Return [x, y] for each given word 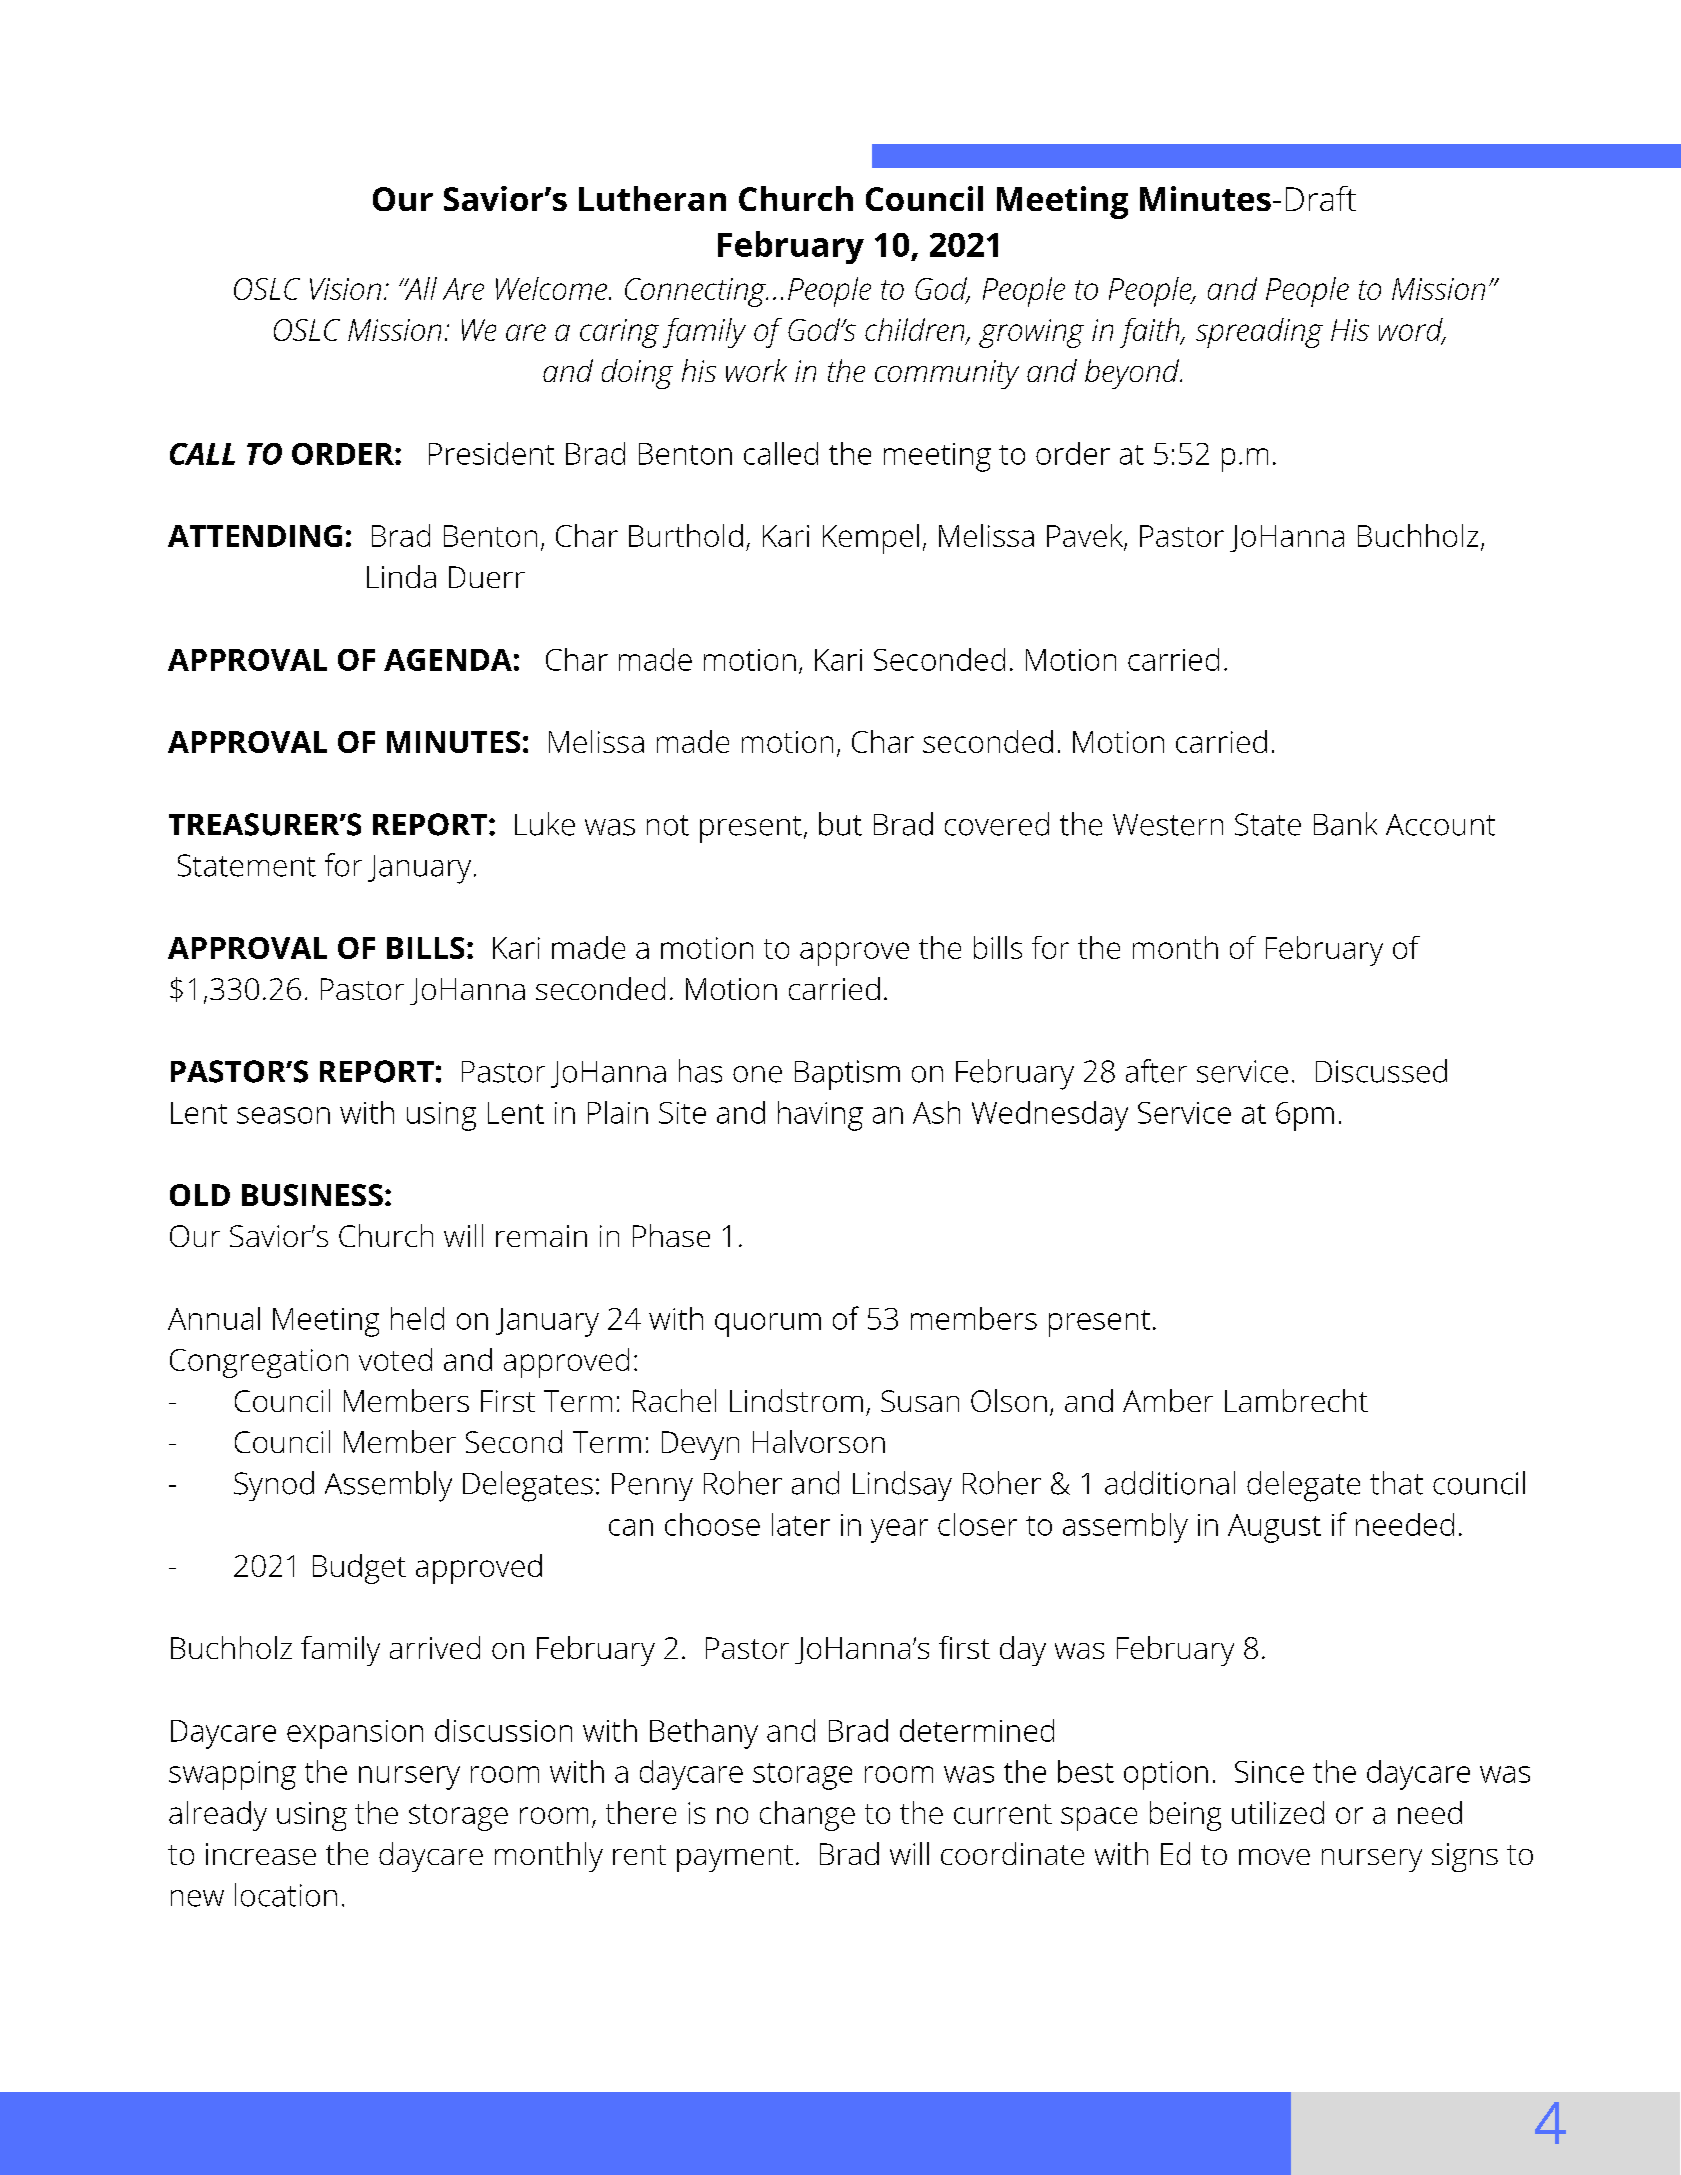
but [840, 824]
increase [261, 1854]
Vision [345, 289]
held [417, 1318]
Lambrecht [1296, 1400]
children [916, 331]
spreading [1259, 333]
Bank [1345, 824]
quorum [768, 1325]
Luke [545, 824]
